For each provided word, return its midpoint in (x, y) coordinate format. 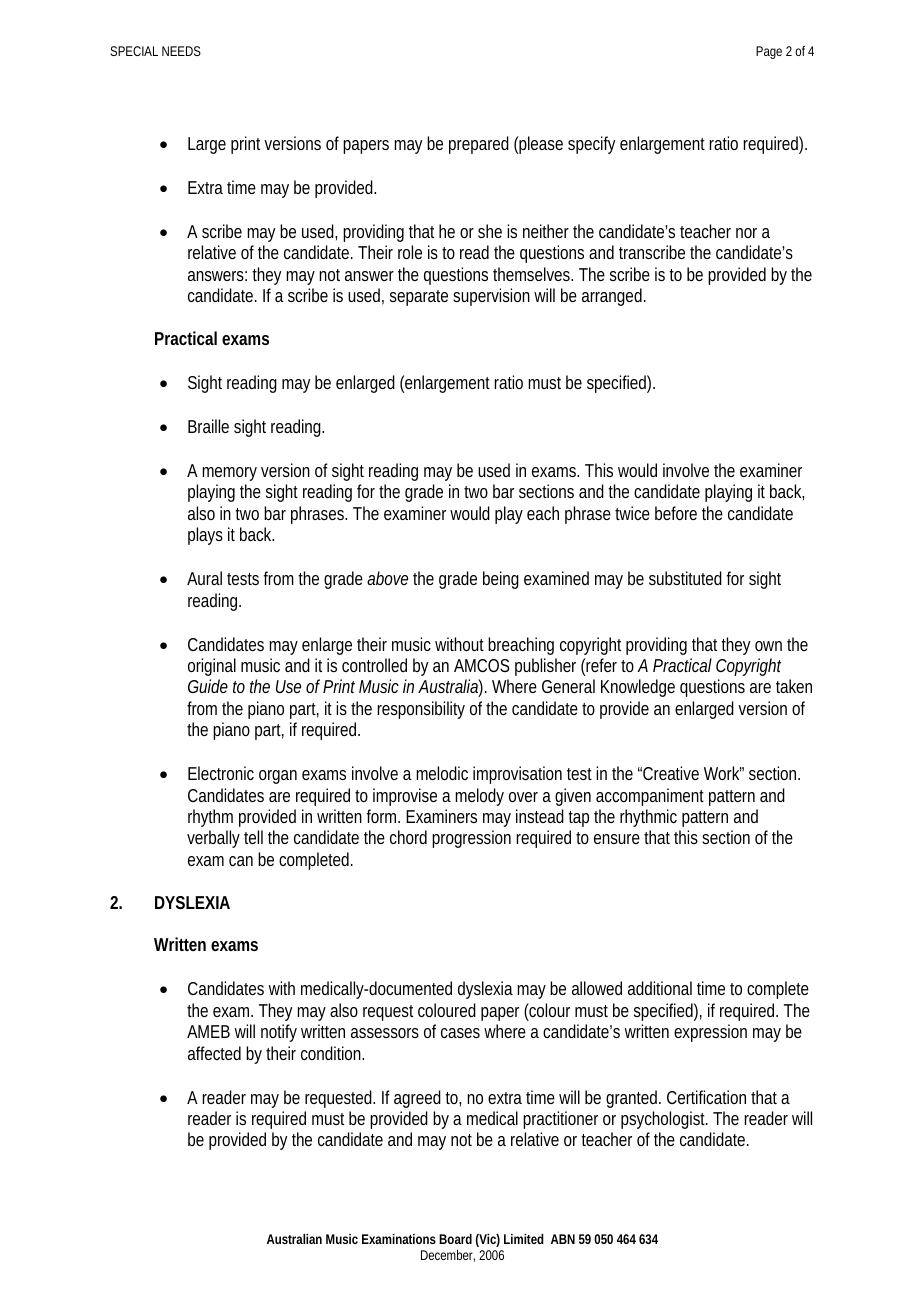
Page (769, 52)
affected (214, 1053)
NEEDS (181, 51)
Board (455, 1239)
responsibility (421, 710)
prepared (479, 145)
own (768, 646)
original (212, 667)
